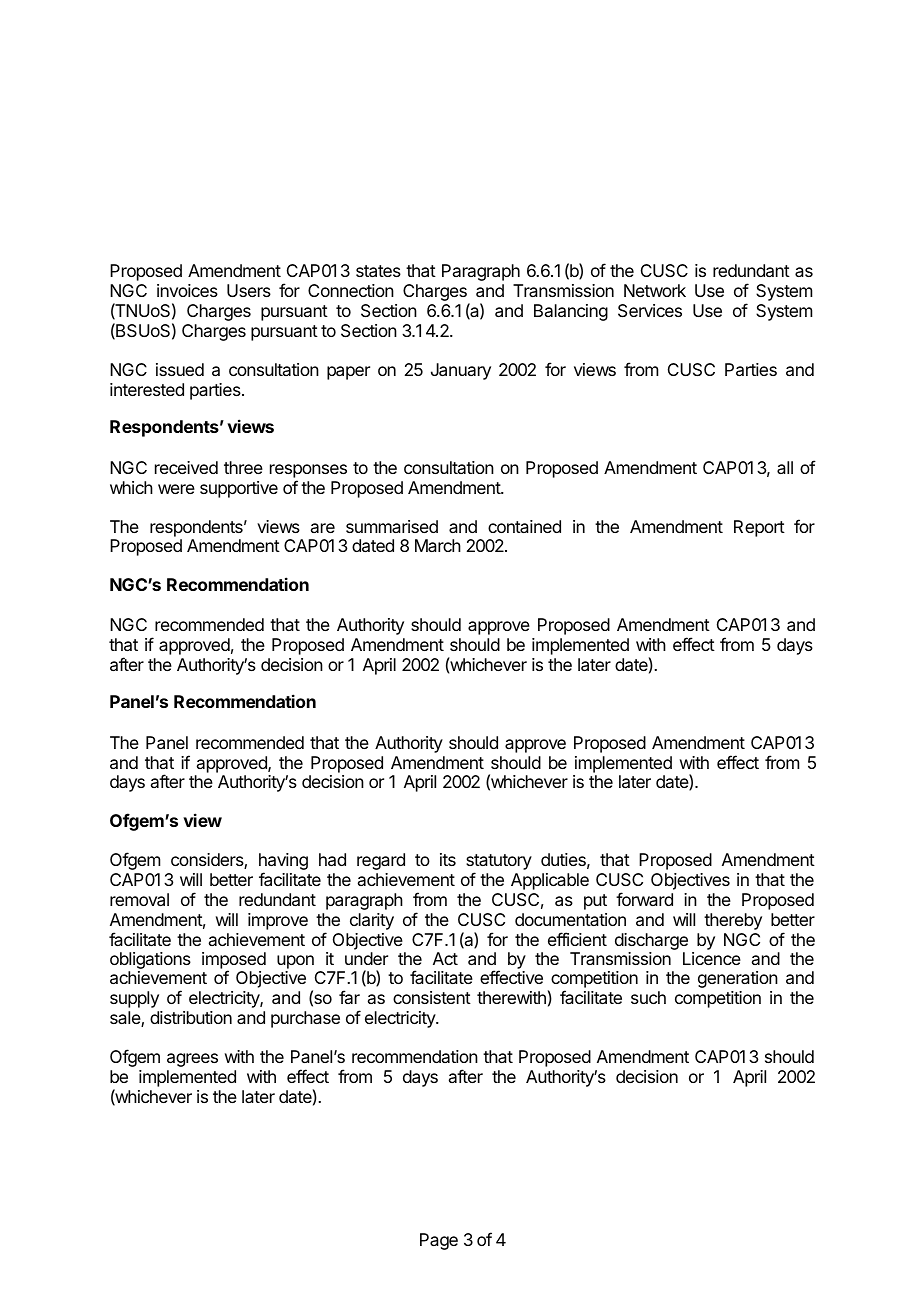  Describe the element at coordinates (283, 863) in the image. I see `having` at that location.
